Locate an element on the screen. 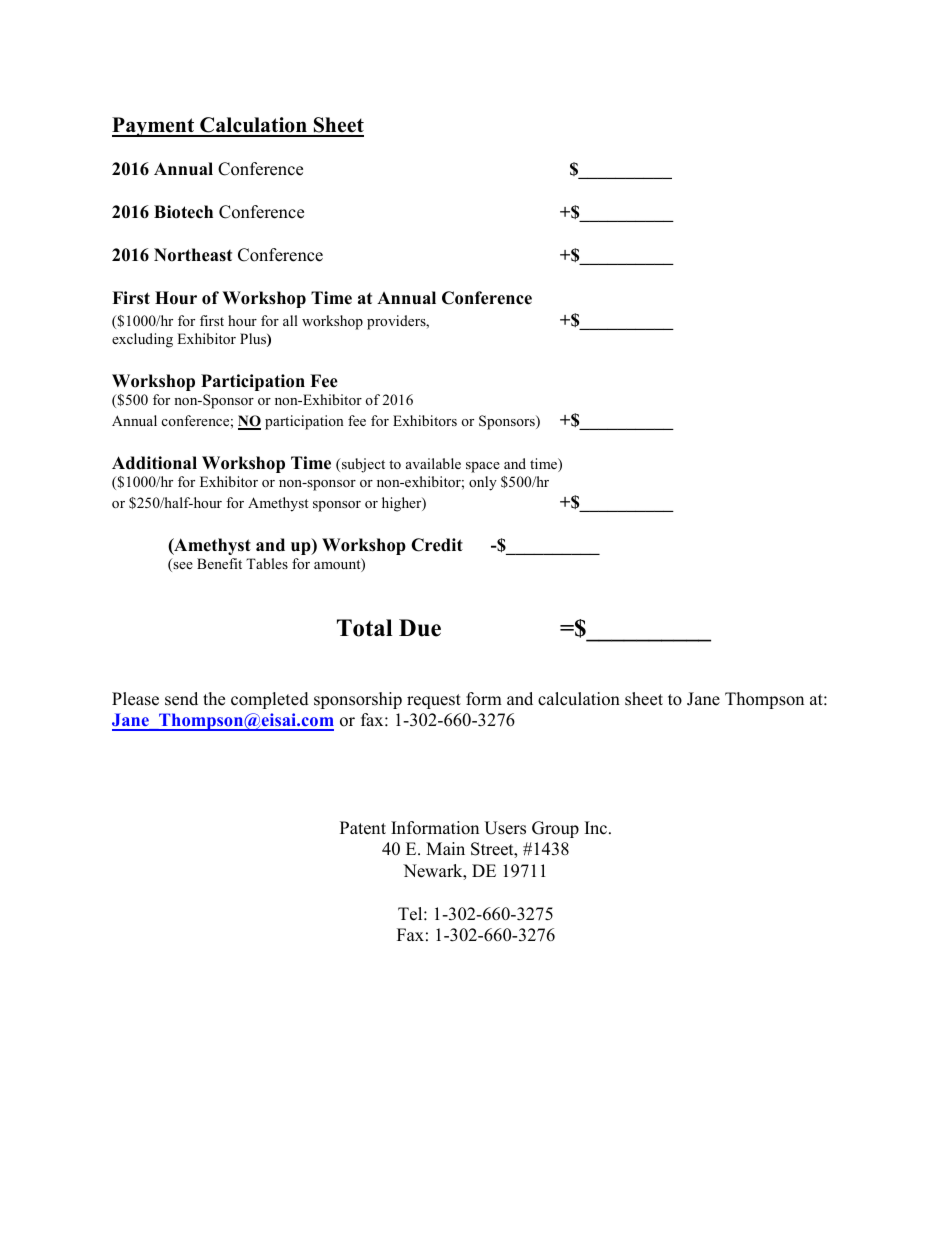  Payment is located at coordinates (154, 127).
